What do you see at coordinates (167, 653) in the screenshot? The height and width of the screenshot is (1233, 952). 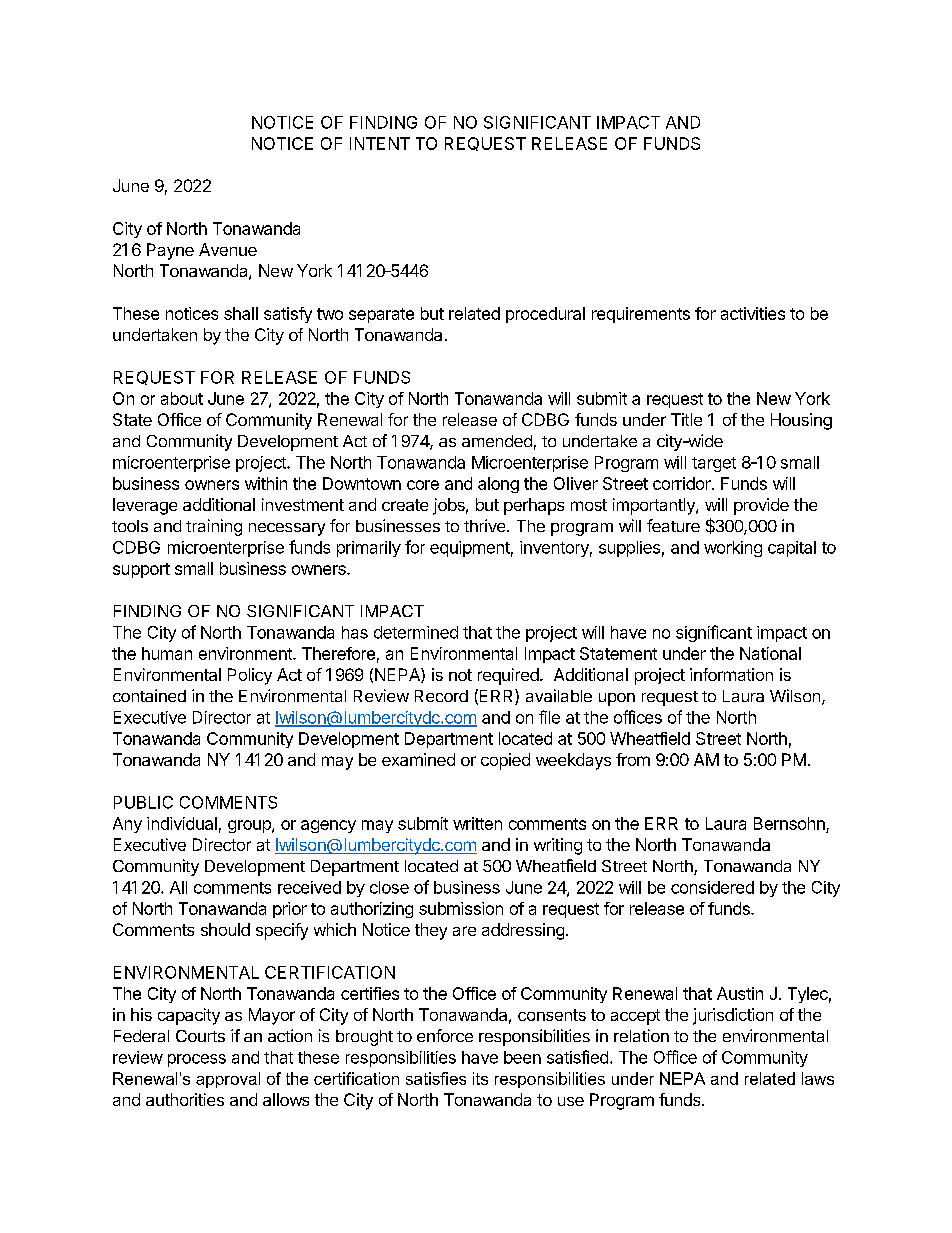 I see `human` at bounding box center [167, 653].
